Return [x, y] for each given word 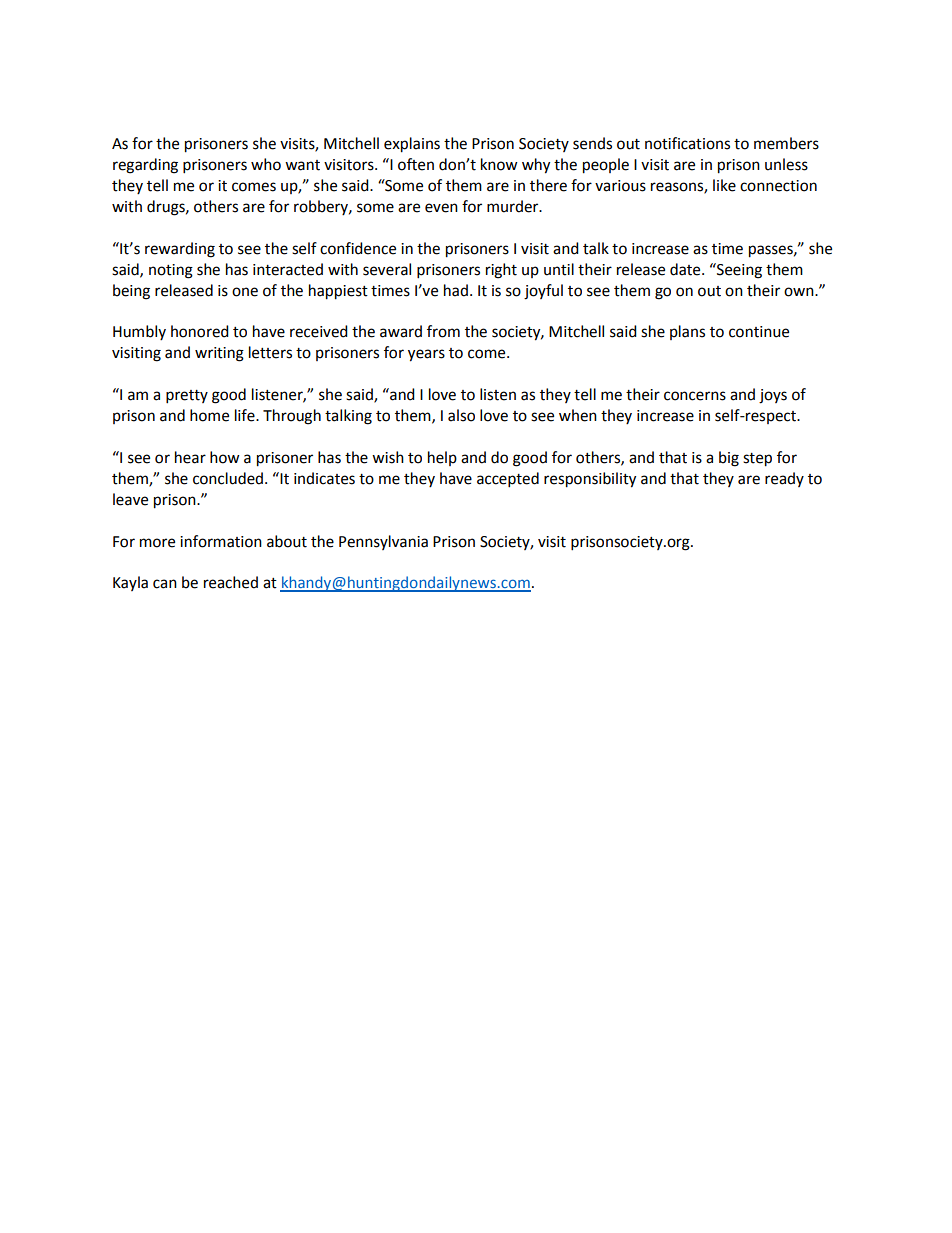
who [266, 164]
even [441, 208]
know [499, 164]
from [443, 331]
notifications [687, 143]
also [461, 415]
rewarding [180, 250]
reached [231, 582]
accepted [508, 480]
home [209, 415]
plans [687, 332]
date [686, 269]
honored [200, 331]
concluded [229, 478]
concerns [695, 396]
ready [784, 479]
